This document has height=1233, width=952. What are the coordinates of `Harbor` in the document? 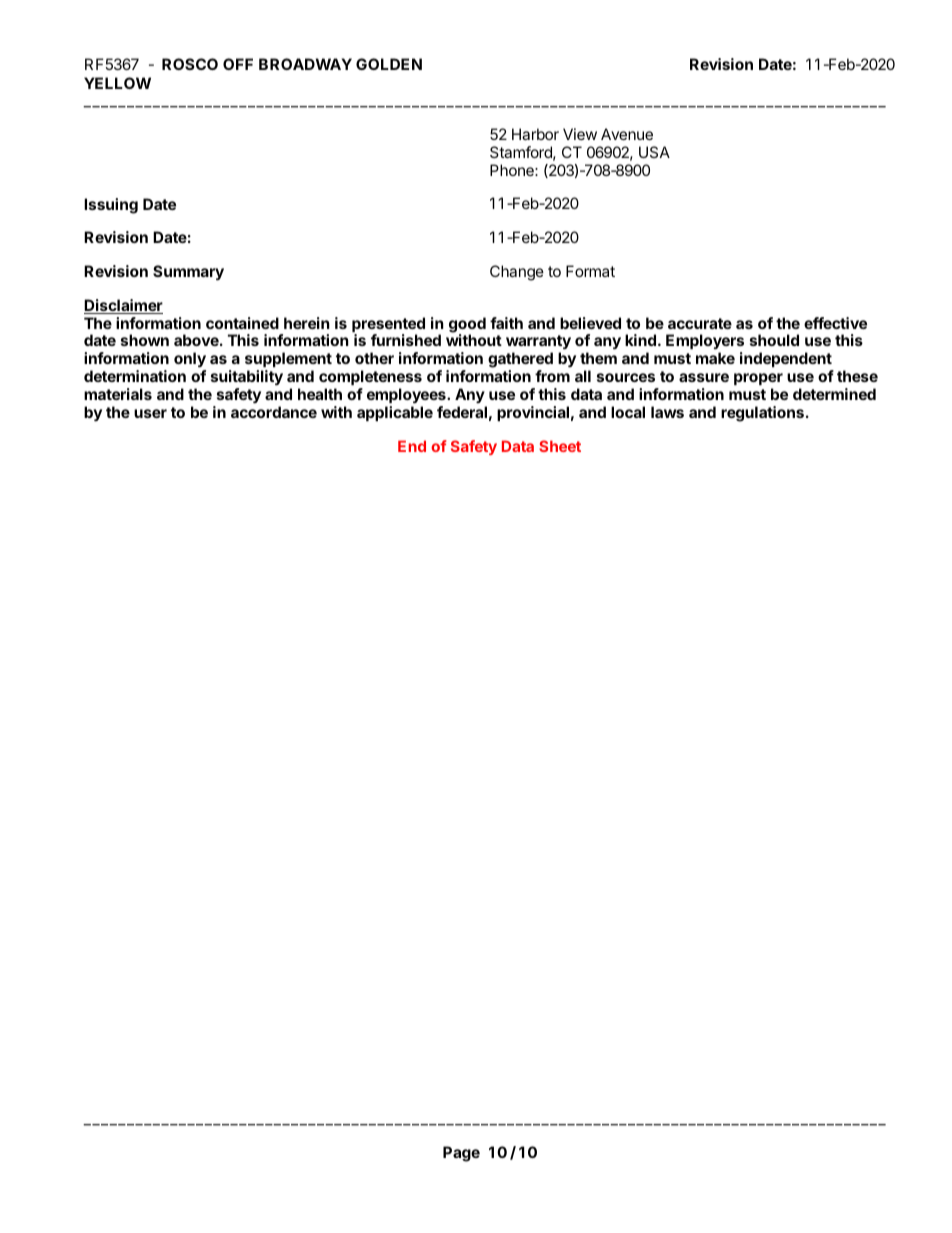 It's located at (535, 134).
